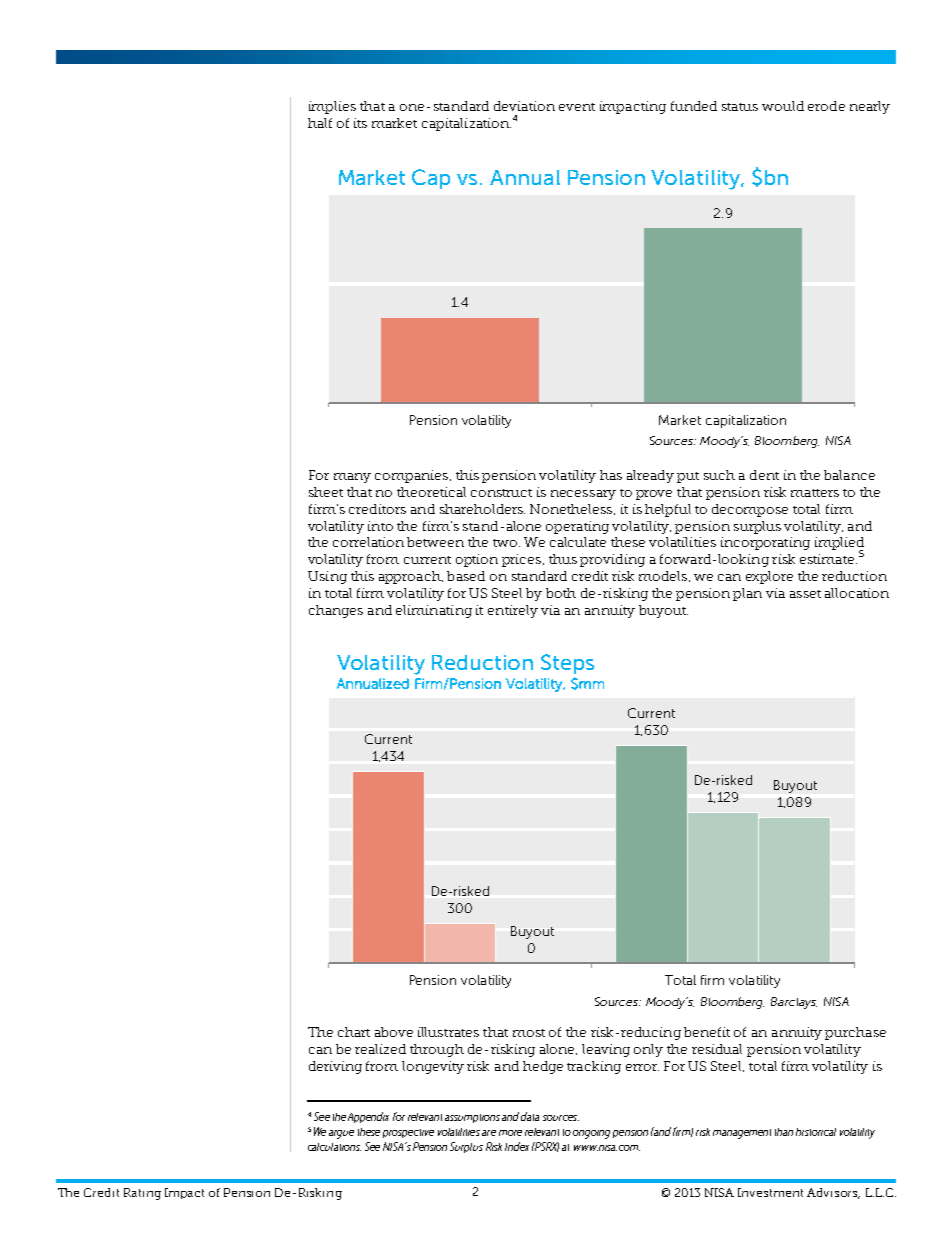  Describe the element at coordinates (783, 106) in the screenshot. I see `would` at that location.
